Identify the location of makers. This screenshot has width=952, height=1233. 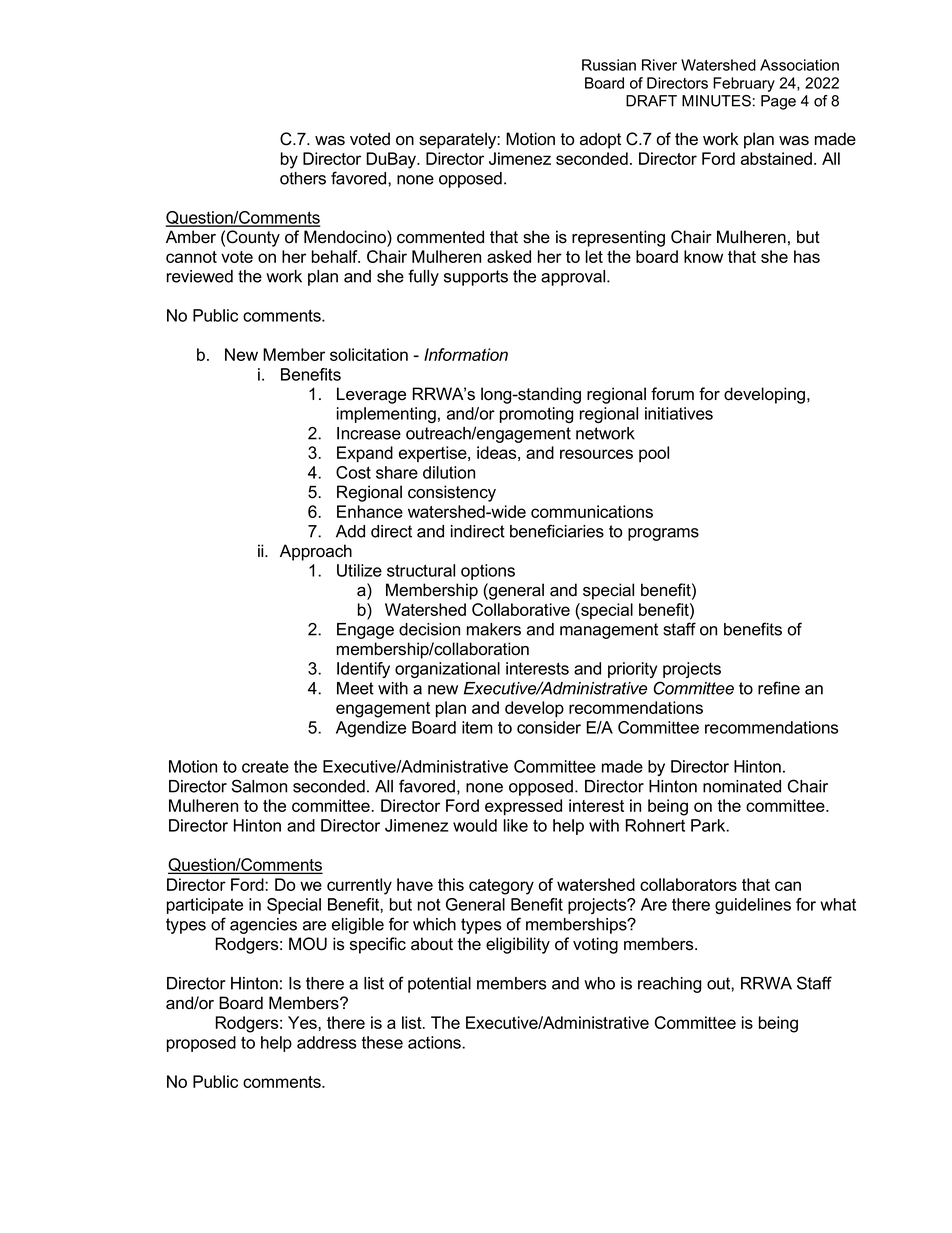
(494, 629).
